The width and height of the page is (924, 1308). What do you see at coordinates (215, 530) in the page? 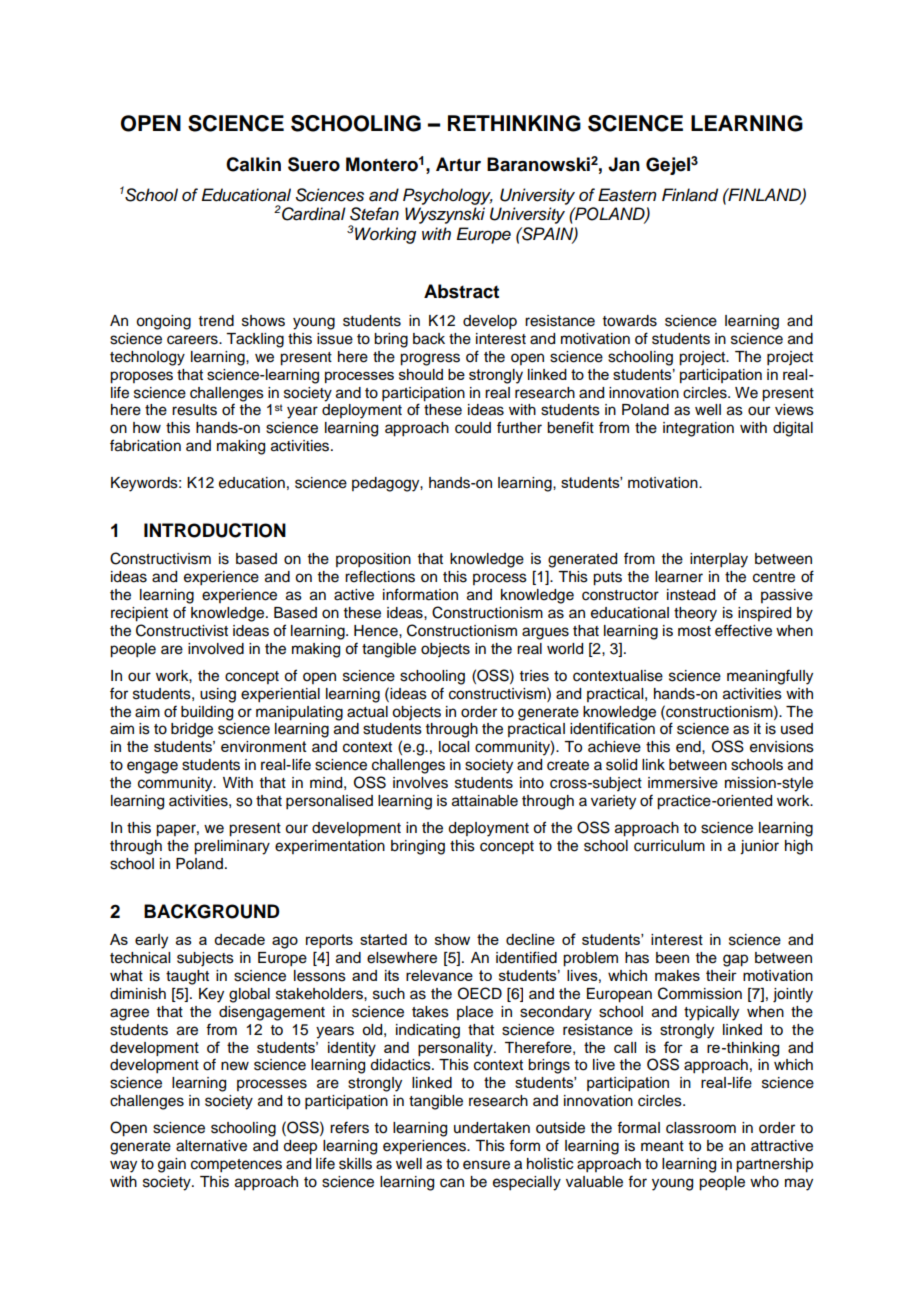
I see `INTRODUCTION` at bounding box center [215, 530].
